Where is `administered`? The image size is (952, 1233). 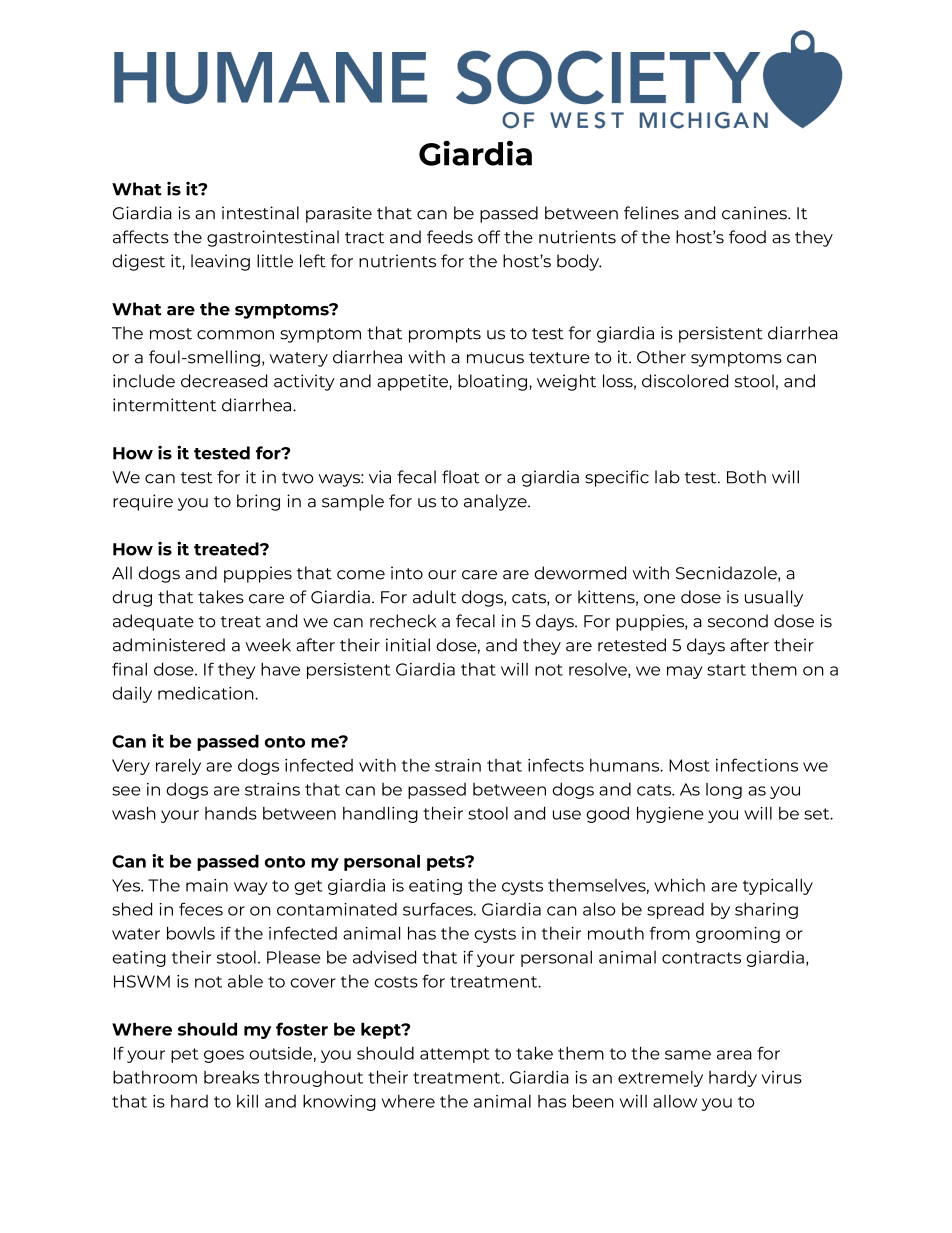
administered is located at coordinates (169, 645).
